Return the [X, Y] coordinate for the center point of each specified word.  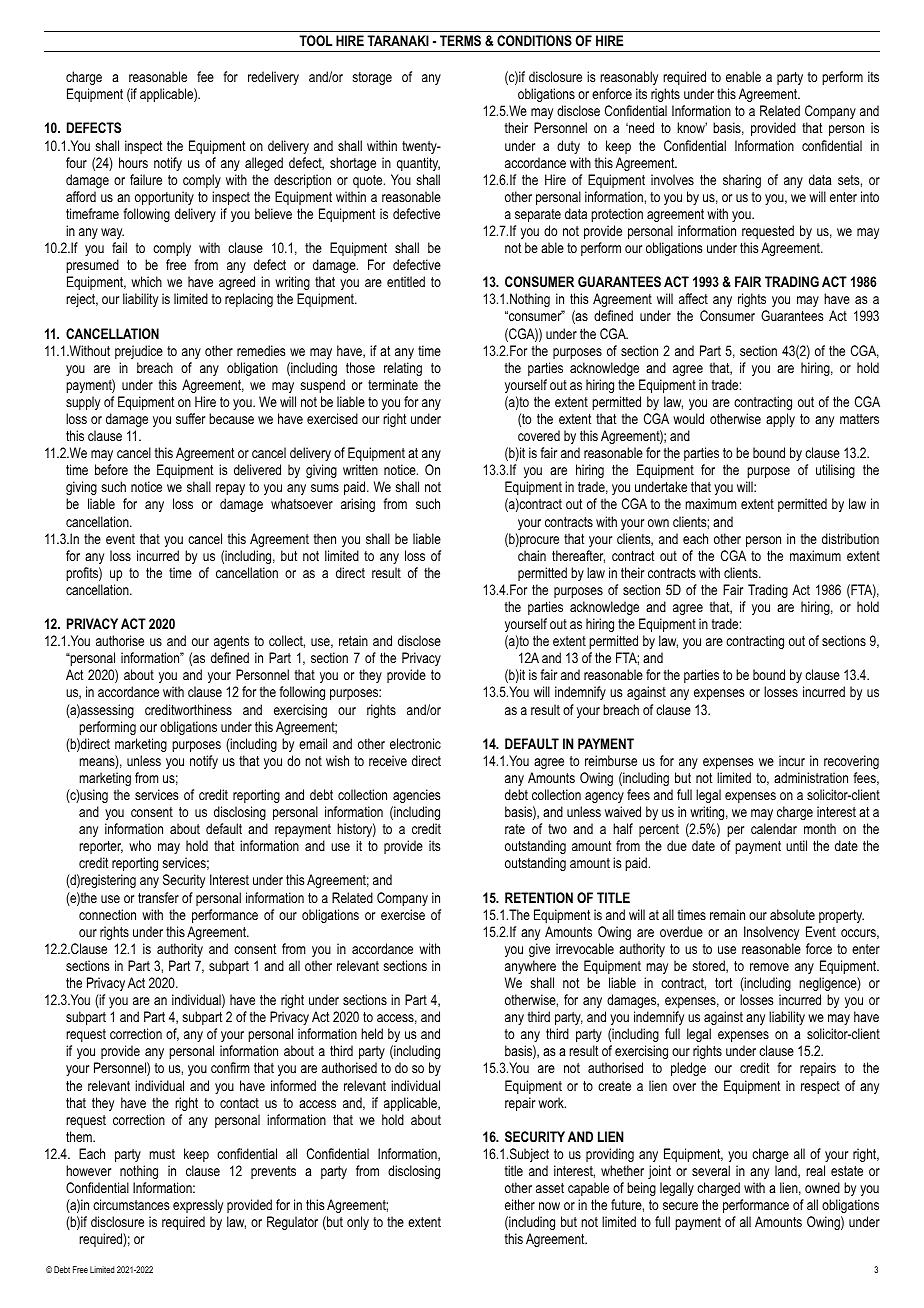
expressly [198, 1206]
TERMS [460, 40]
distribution [850, 538]
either [520, 1204]
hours [133, 162]
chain [532, 555]
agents [231, 642]
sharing [742, 181]
